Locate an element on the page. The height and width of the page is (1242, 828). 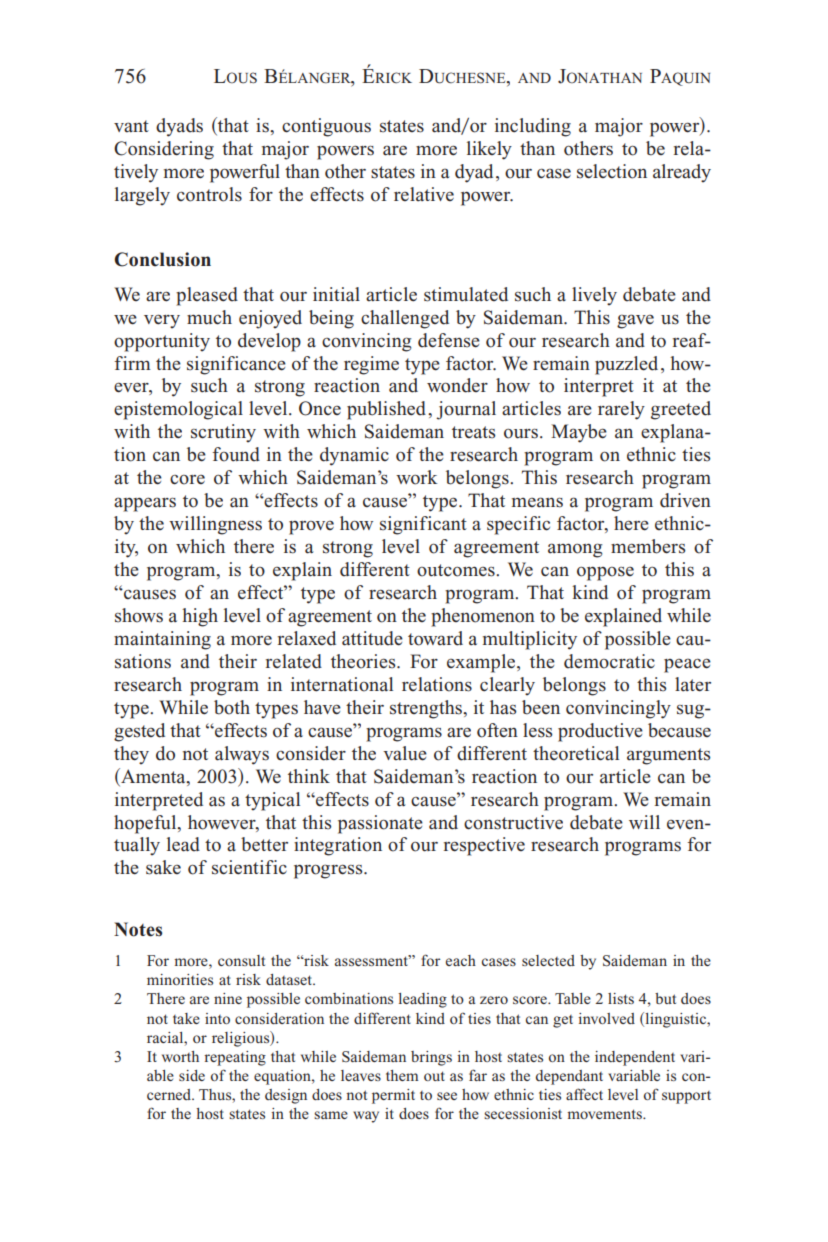
puzzled is located at coordinates (626, 365).
